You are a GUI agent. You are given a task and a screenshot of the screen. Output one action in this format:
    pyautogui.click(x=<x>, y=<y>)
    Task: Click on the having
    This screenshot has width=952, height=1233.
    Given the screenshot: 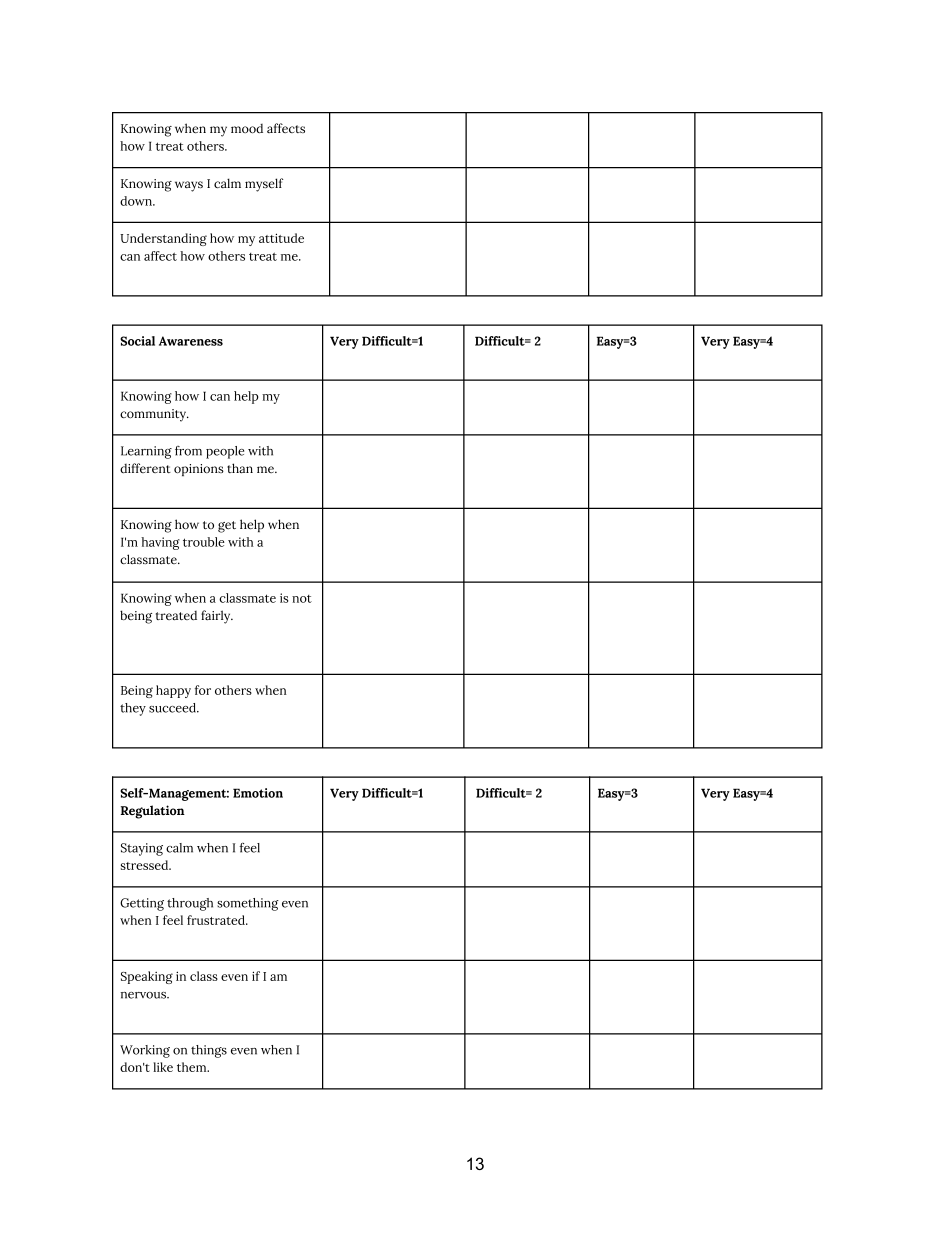 What is the action you would take?
    pyautogui.click(x=160, y=543)
